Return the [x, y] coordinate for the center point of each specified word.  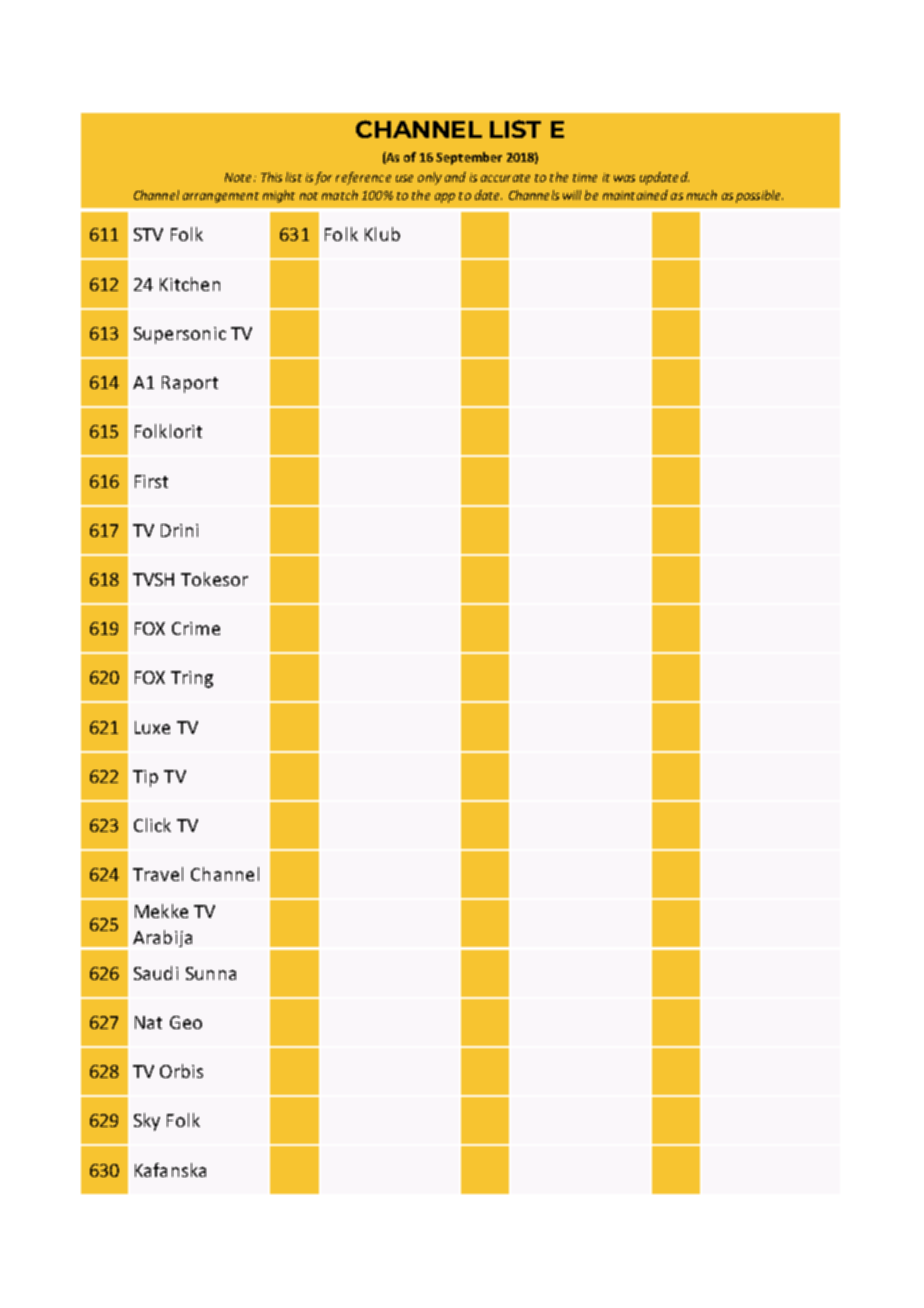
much [702, 195]
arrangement [221, 197]
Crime [196, 628]
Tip [145, 778]
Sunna [211, 973]
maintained [635, 195]
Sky [147, 1122]
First [151, 481]
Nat [148, 1022]
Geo [186, 1022]
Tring [192, 679]
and [455, 177]
